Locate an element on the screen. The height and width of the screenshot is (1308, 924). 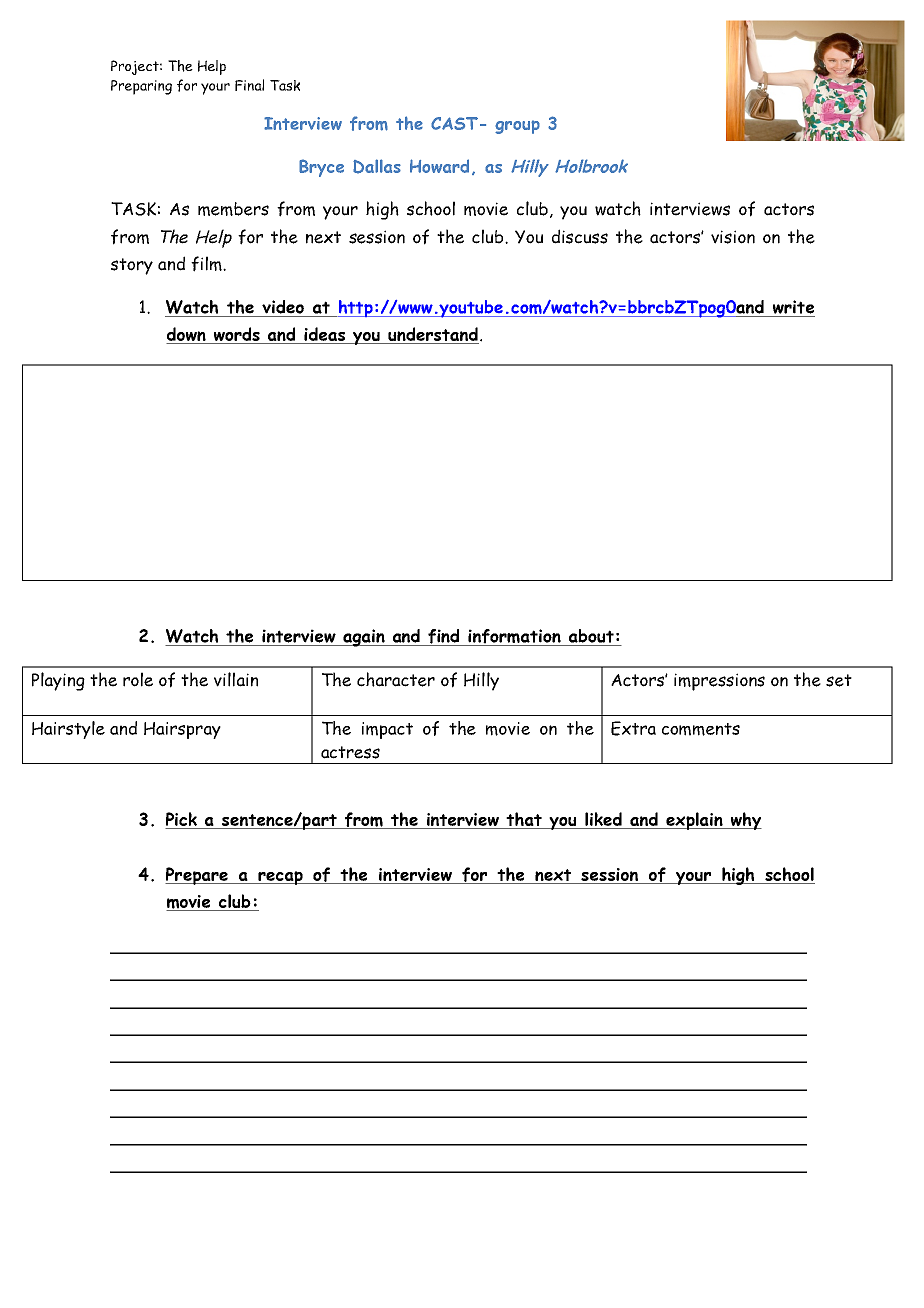
understand is located at coordinates (432, 335).
